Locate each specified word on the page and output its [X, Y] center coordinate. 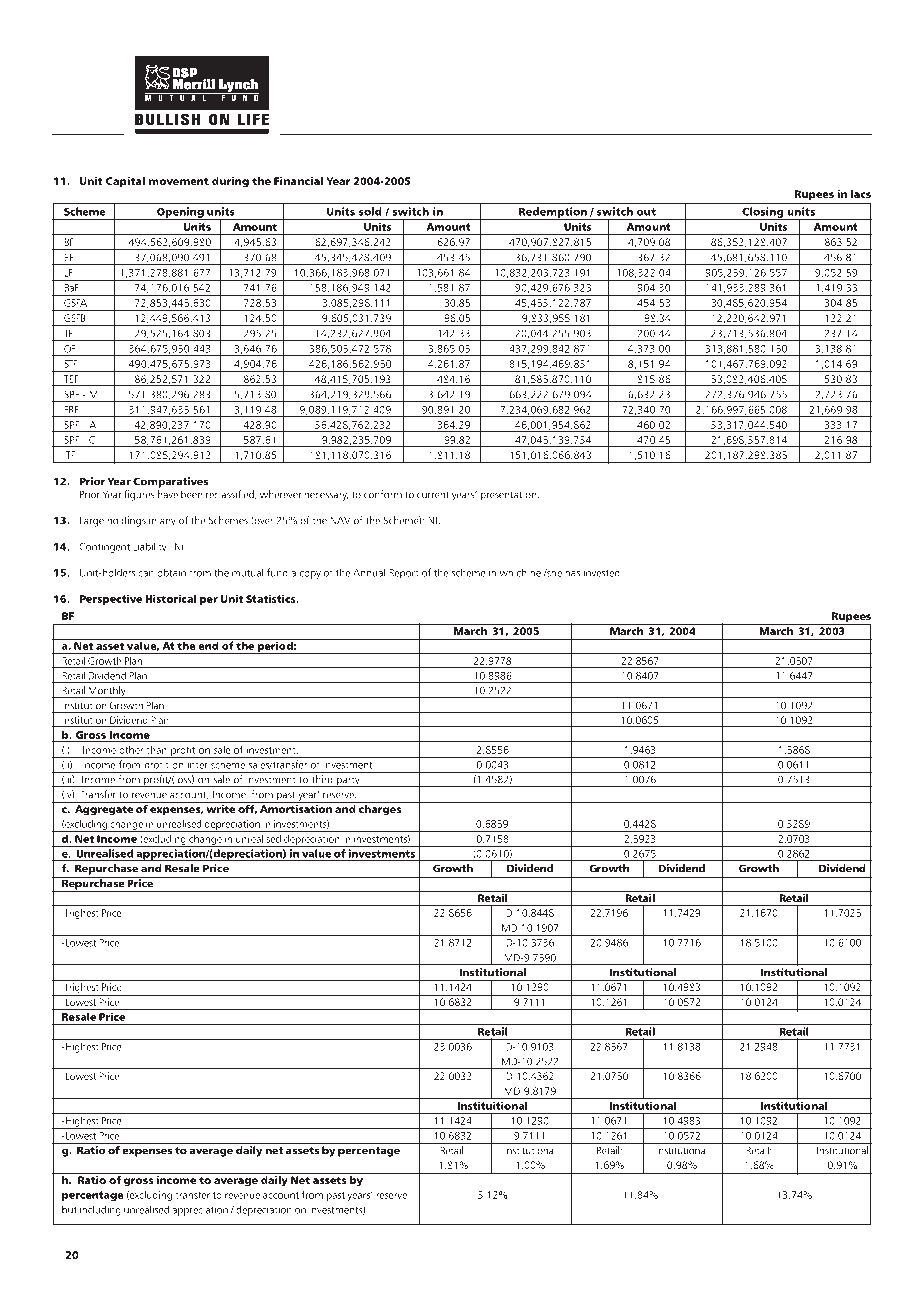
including [100, 1210]
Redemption [553, 213]
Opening [180, 213]
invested [602, 572]
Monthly [107, 692]
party [348, 781]
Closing [763, 213]
